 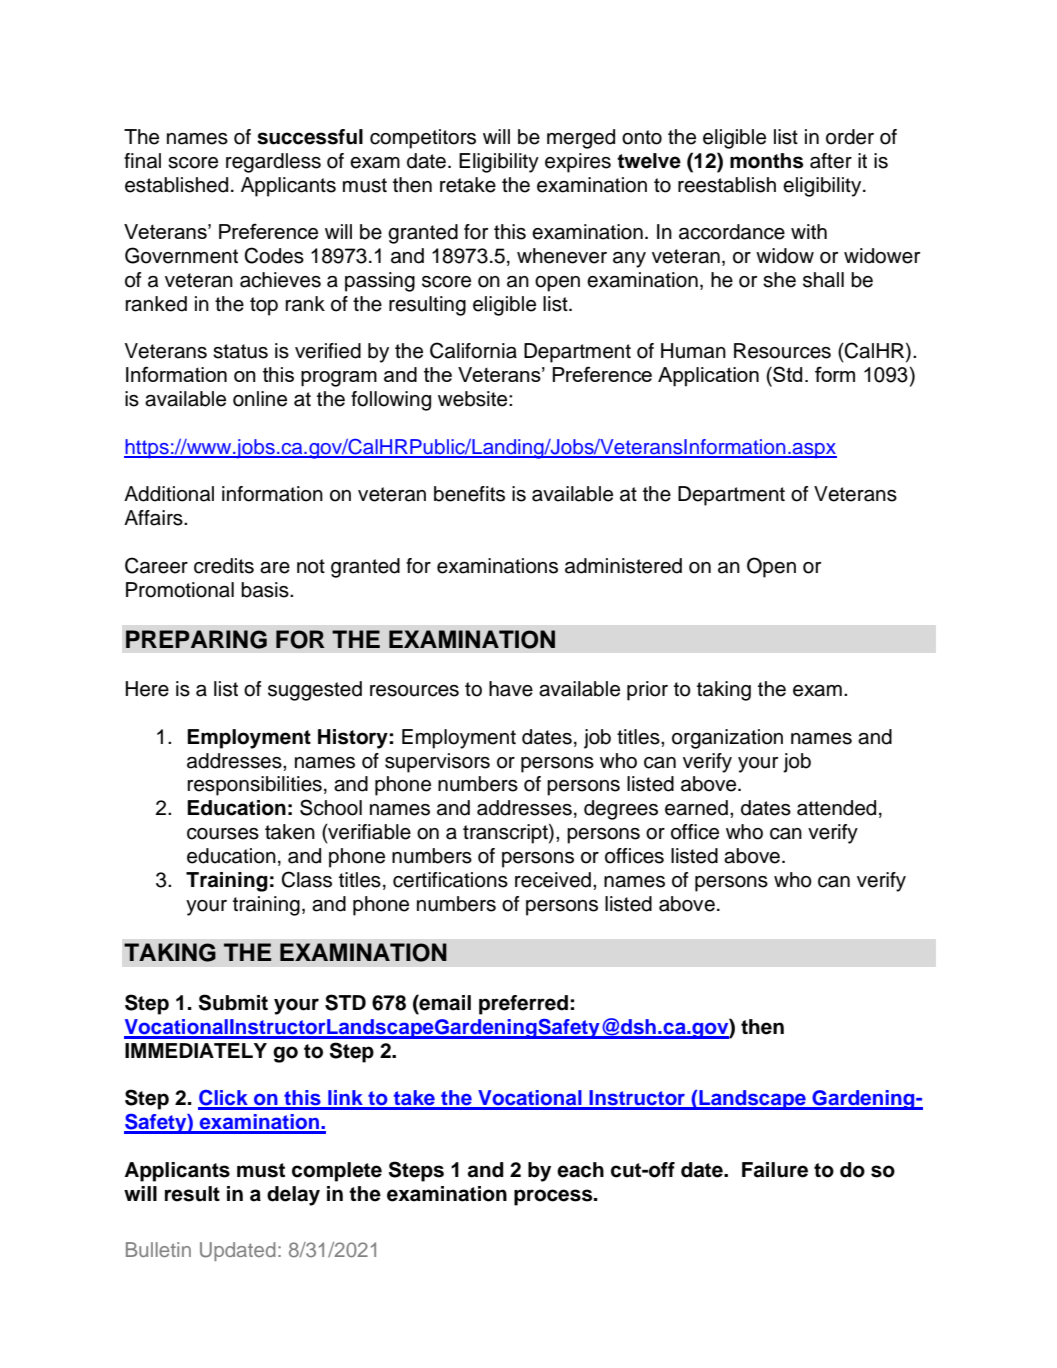 I want to click on regardless, so click(x=273, y=163).
